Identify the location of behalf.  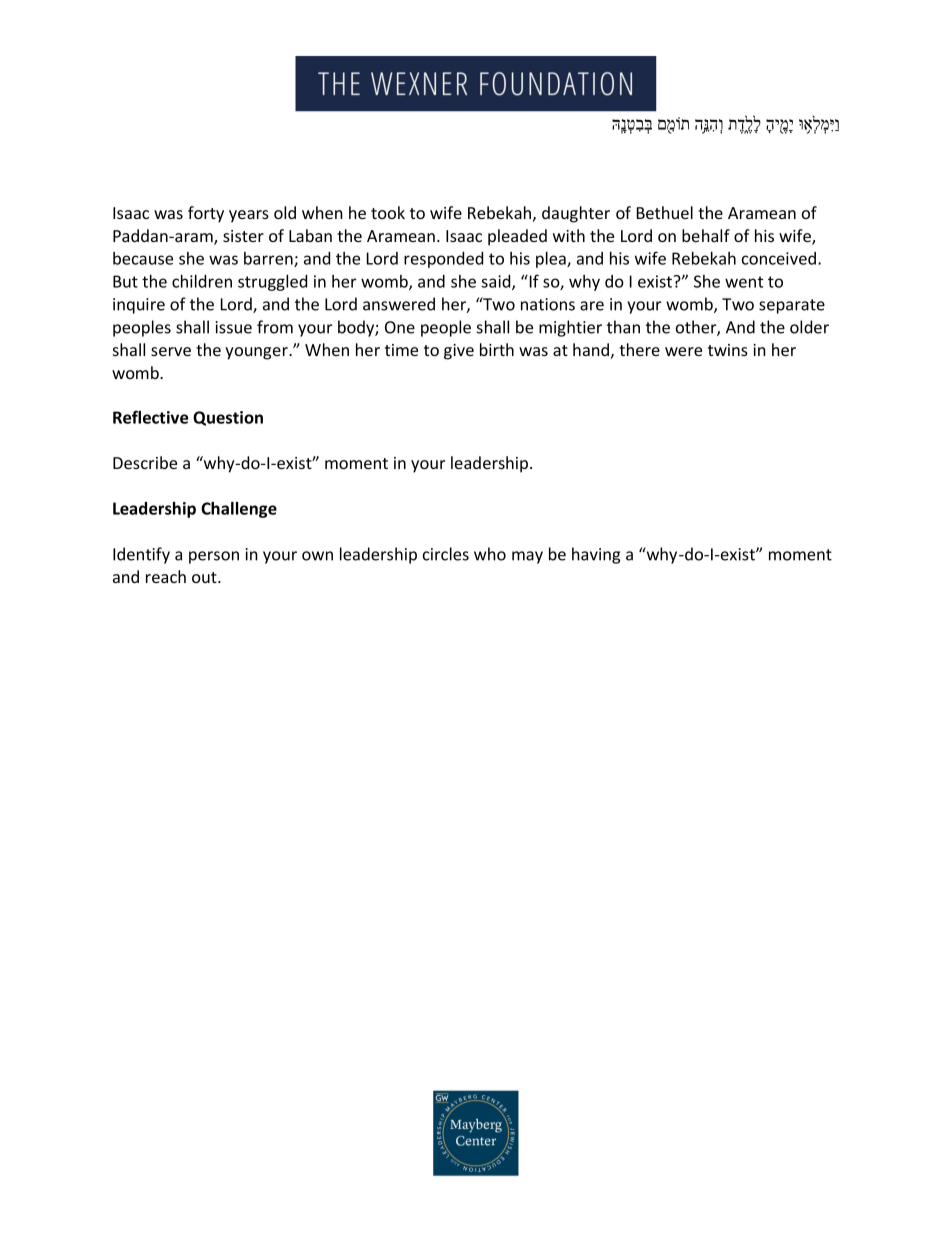
(706, 235).
